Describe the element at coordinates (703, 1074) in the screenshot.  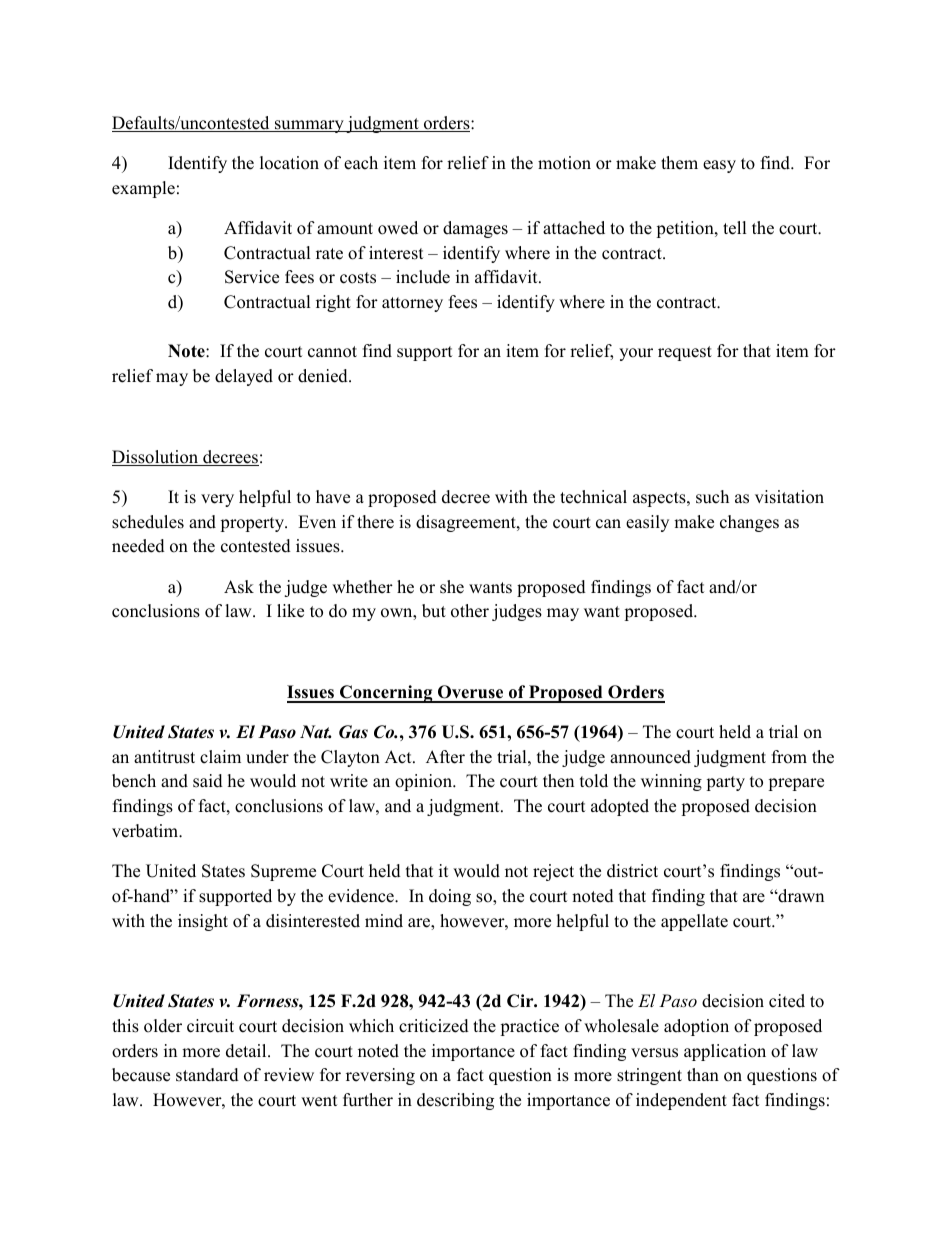
I see `than` at that location.
